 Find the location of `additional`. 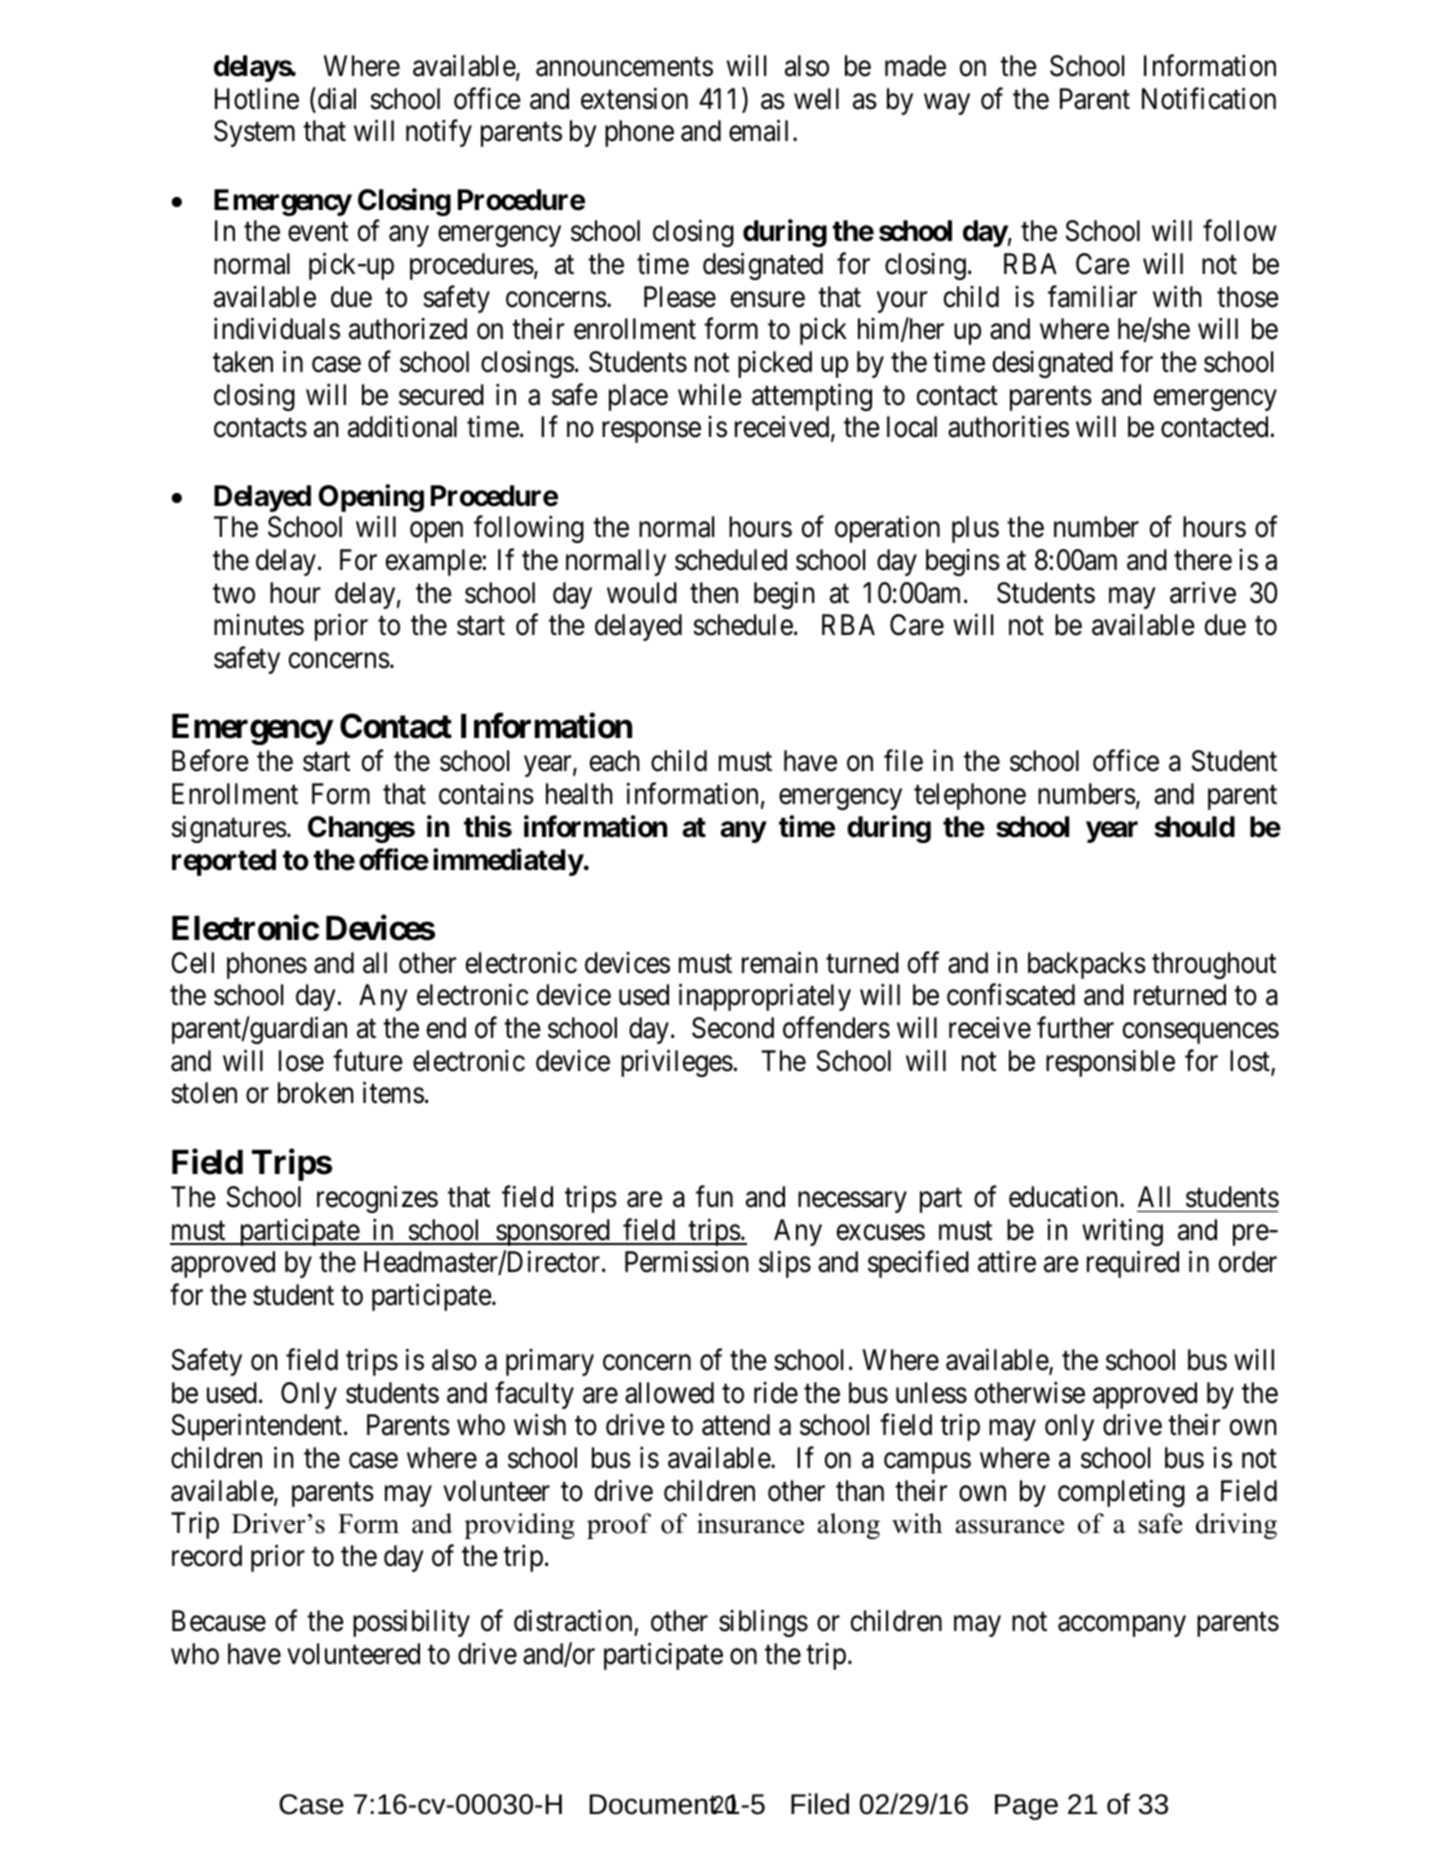

additional is located at coordinates (402, 427).
